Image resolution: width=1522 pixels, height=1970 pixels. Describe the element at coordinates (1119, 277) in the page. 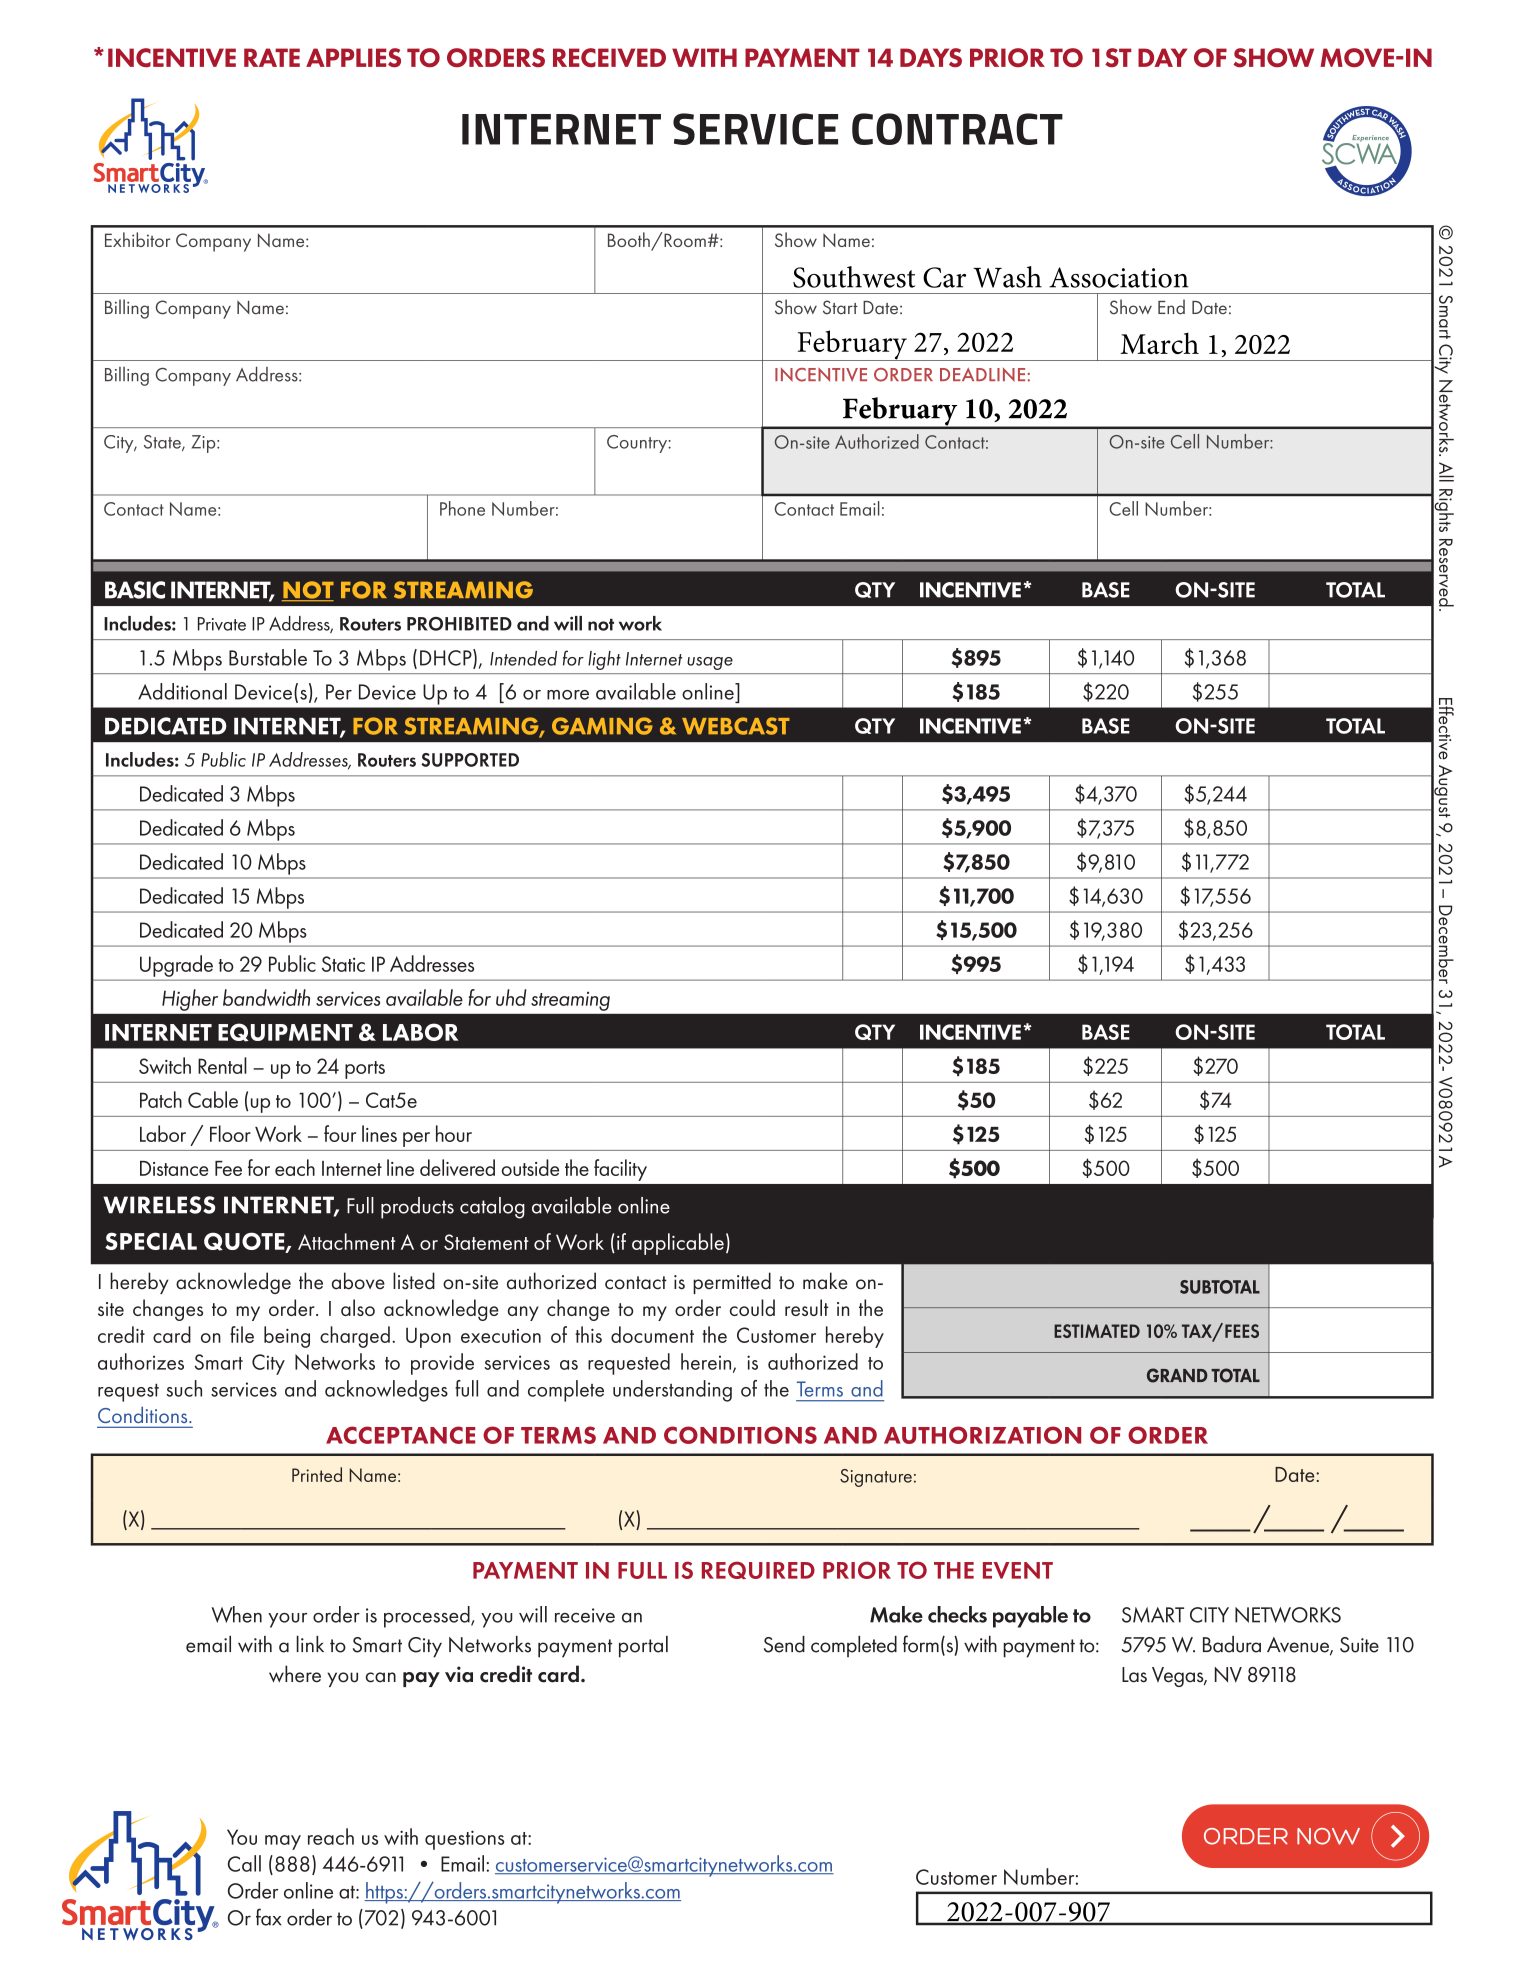

I see `Association` at that location.
